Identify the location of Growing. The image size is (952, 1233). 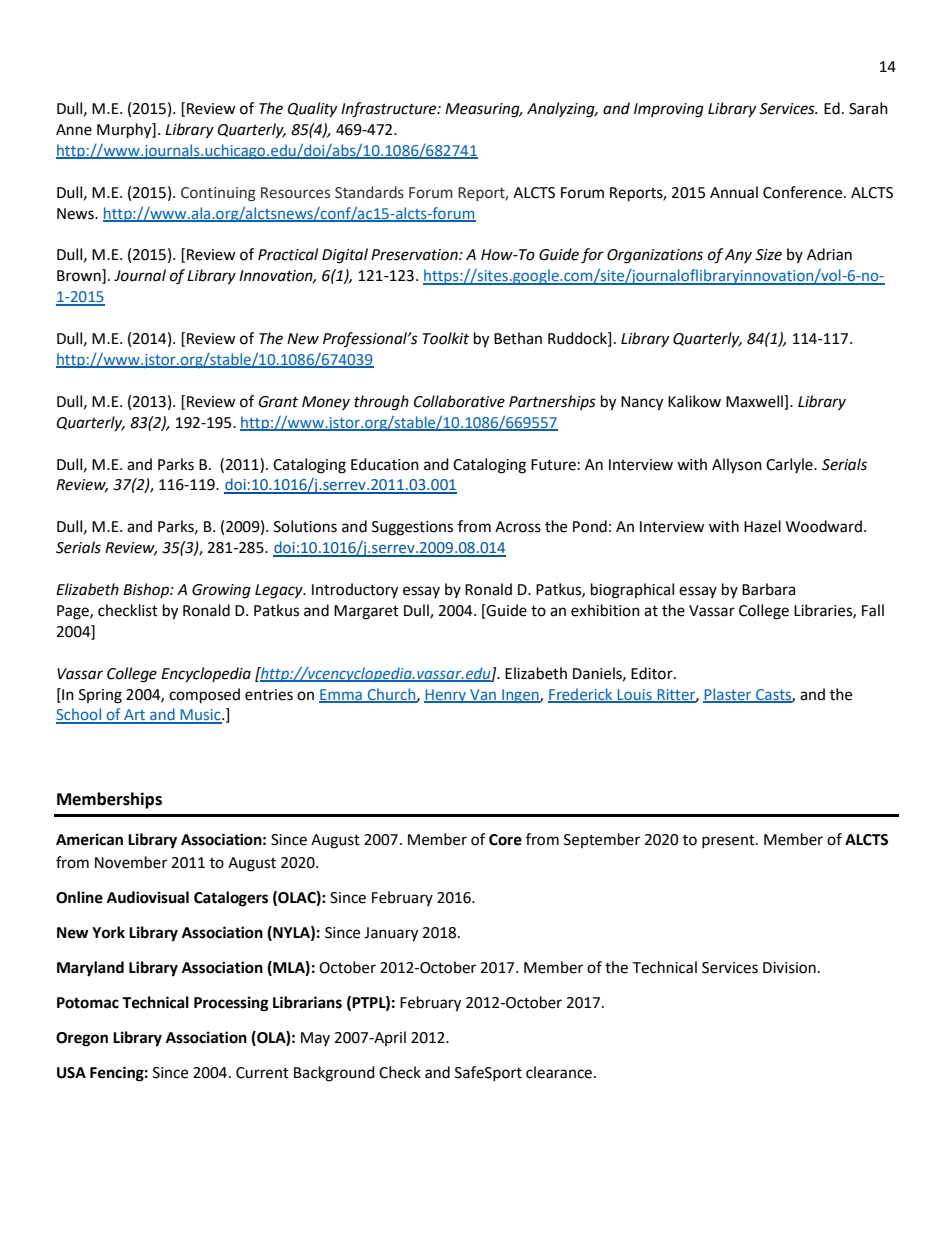
(221, 591).
